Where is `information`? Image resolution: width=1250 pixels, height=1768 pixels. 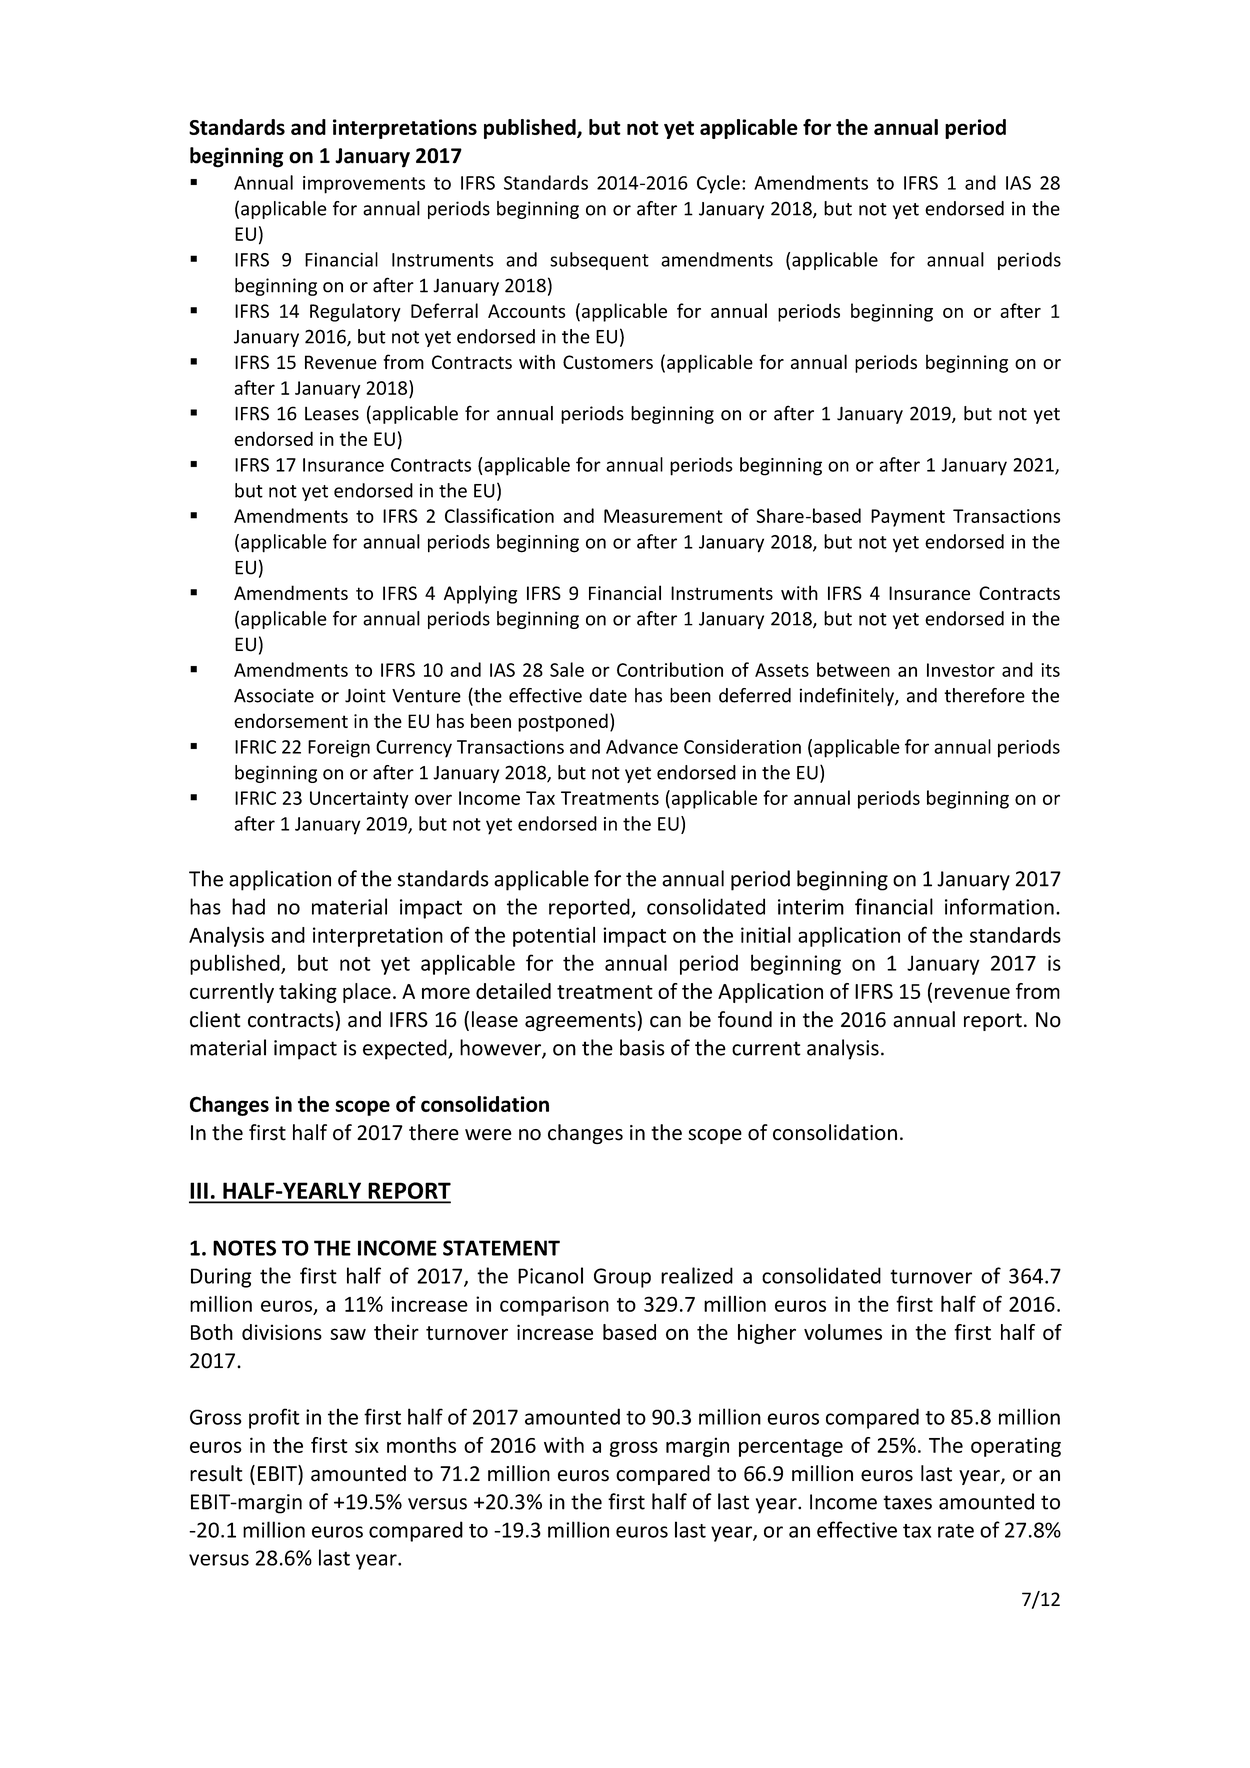 information is located at coordinates (999, 906).
